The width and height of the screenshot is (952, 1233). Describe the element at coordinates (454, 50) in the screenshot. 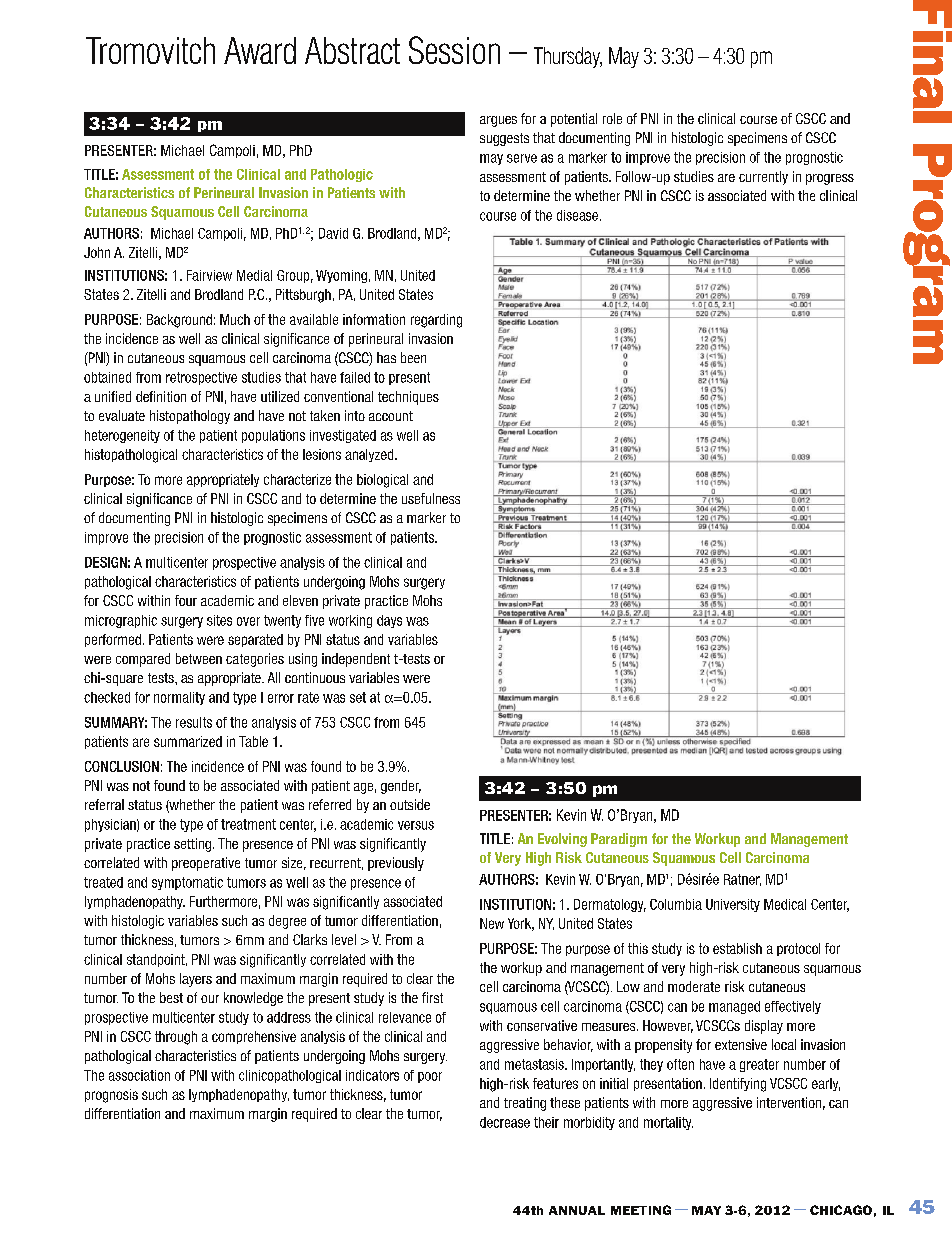

I see `Session` at that location.
